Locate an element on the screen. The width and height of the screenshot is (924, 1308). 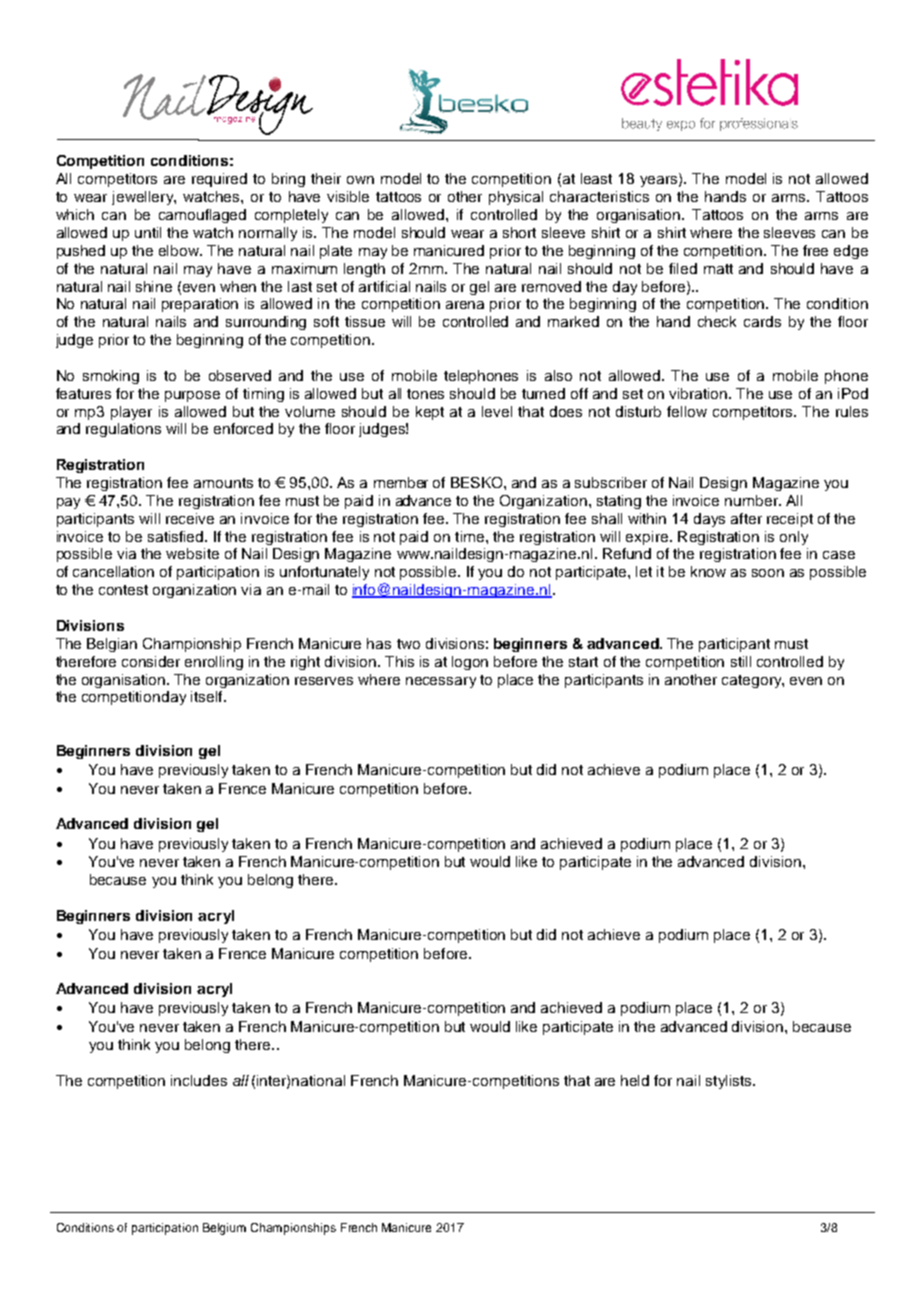
satisfied is located at coordinates (177, 536).
